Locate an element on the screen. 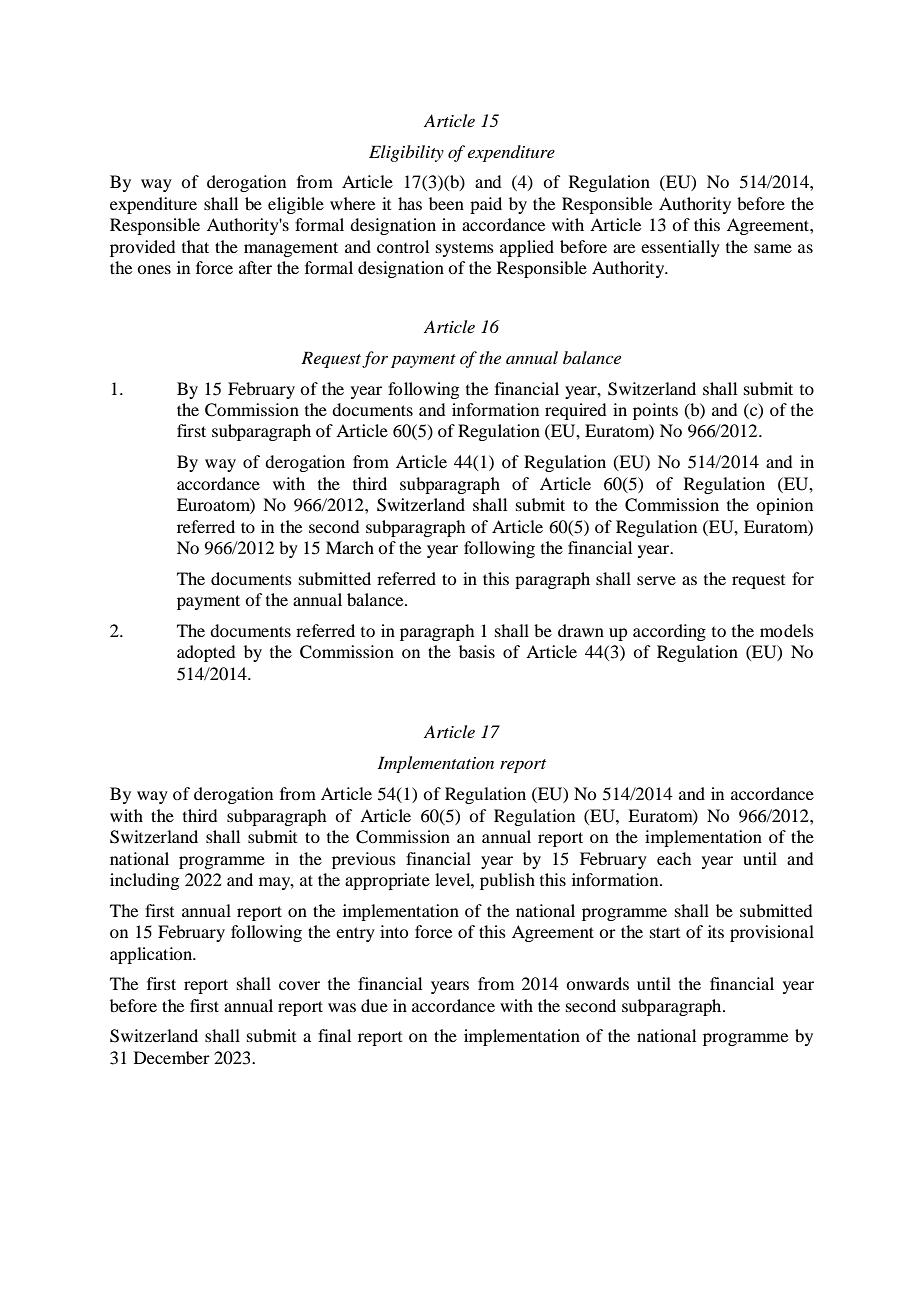 This screenshot has width=924, height=1308. points is located at coordinates (655, 411).
